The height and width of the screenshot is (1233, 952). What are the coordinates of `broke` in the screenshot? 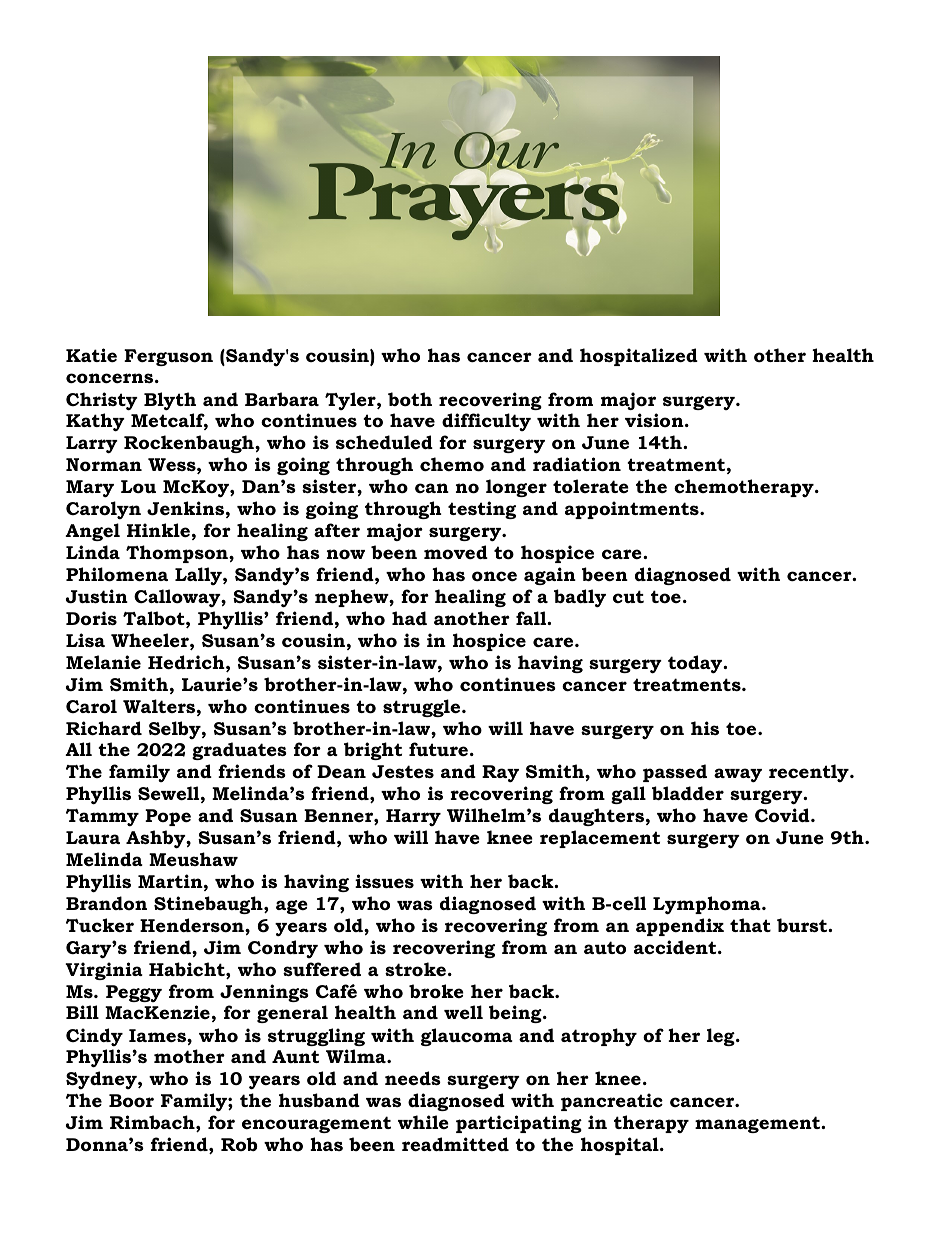 It's located at (436, 991).
